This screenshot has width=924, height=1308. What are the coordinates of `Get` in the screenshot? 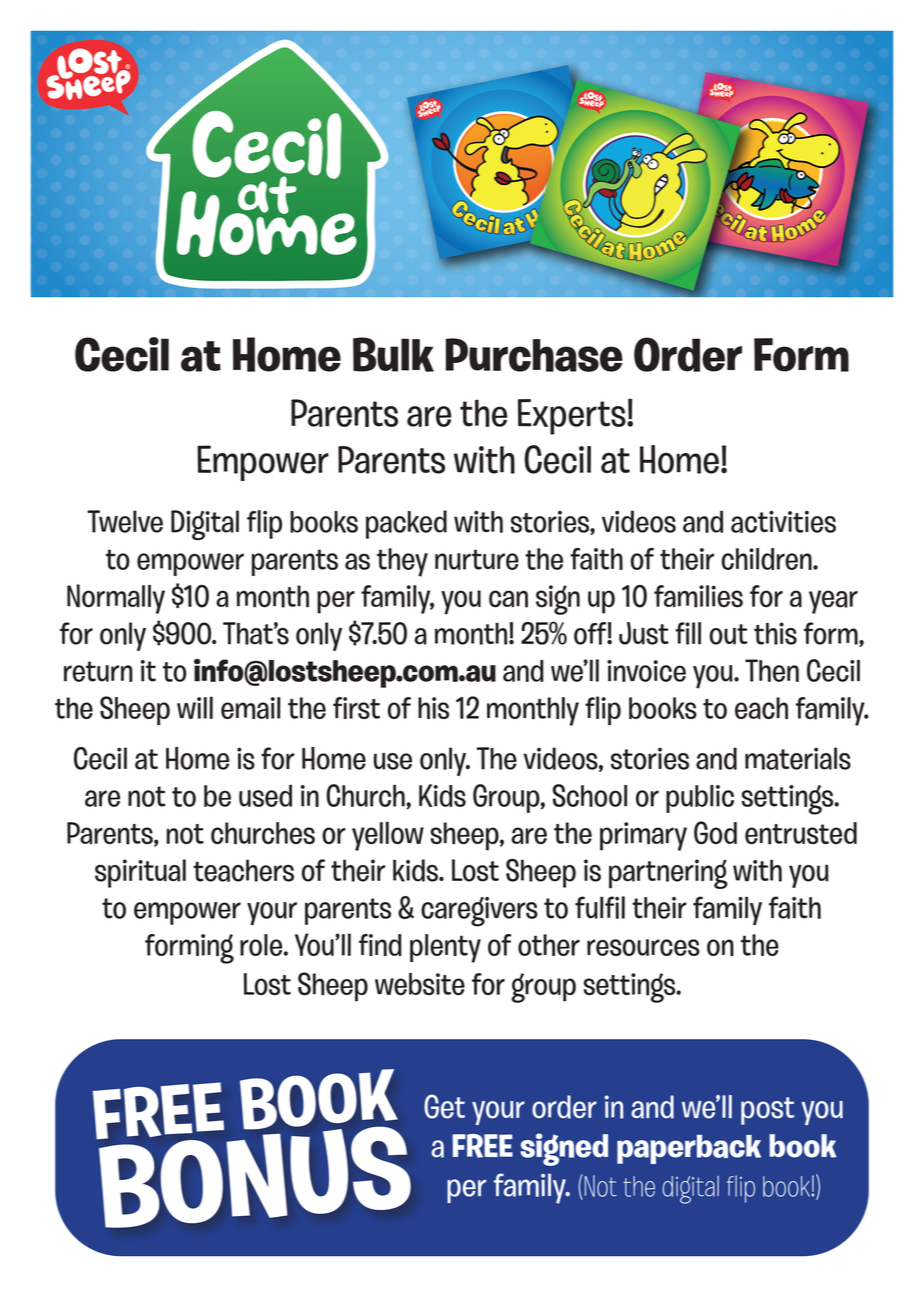 It's located at (444, 1106).
